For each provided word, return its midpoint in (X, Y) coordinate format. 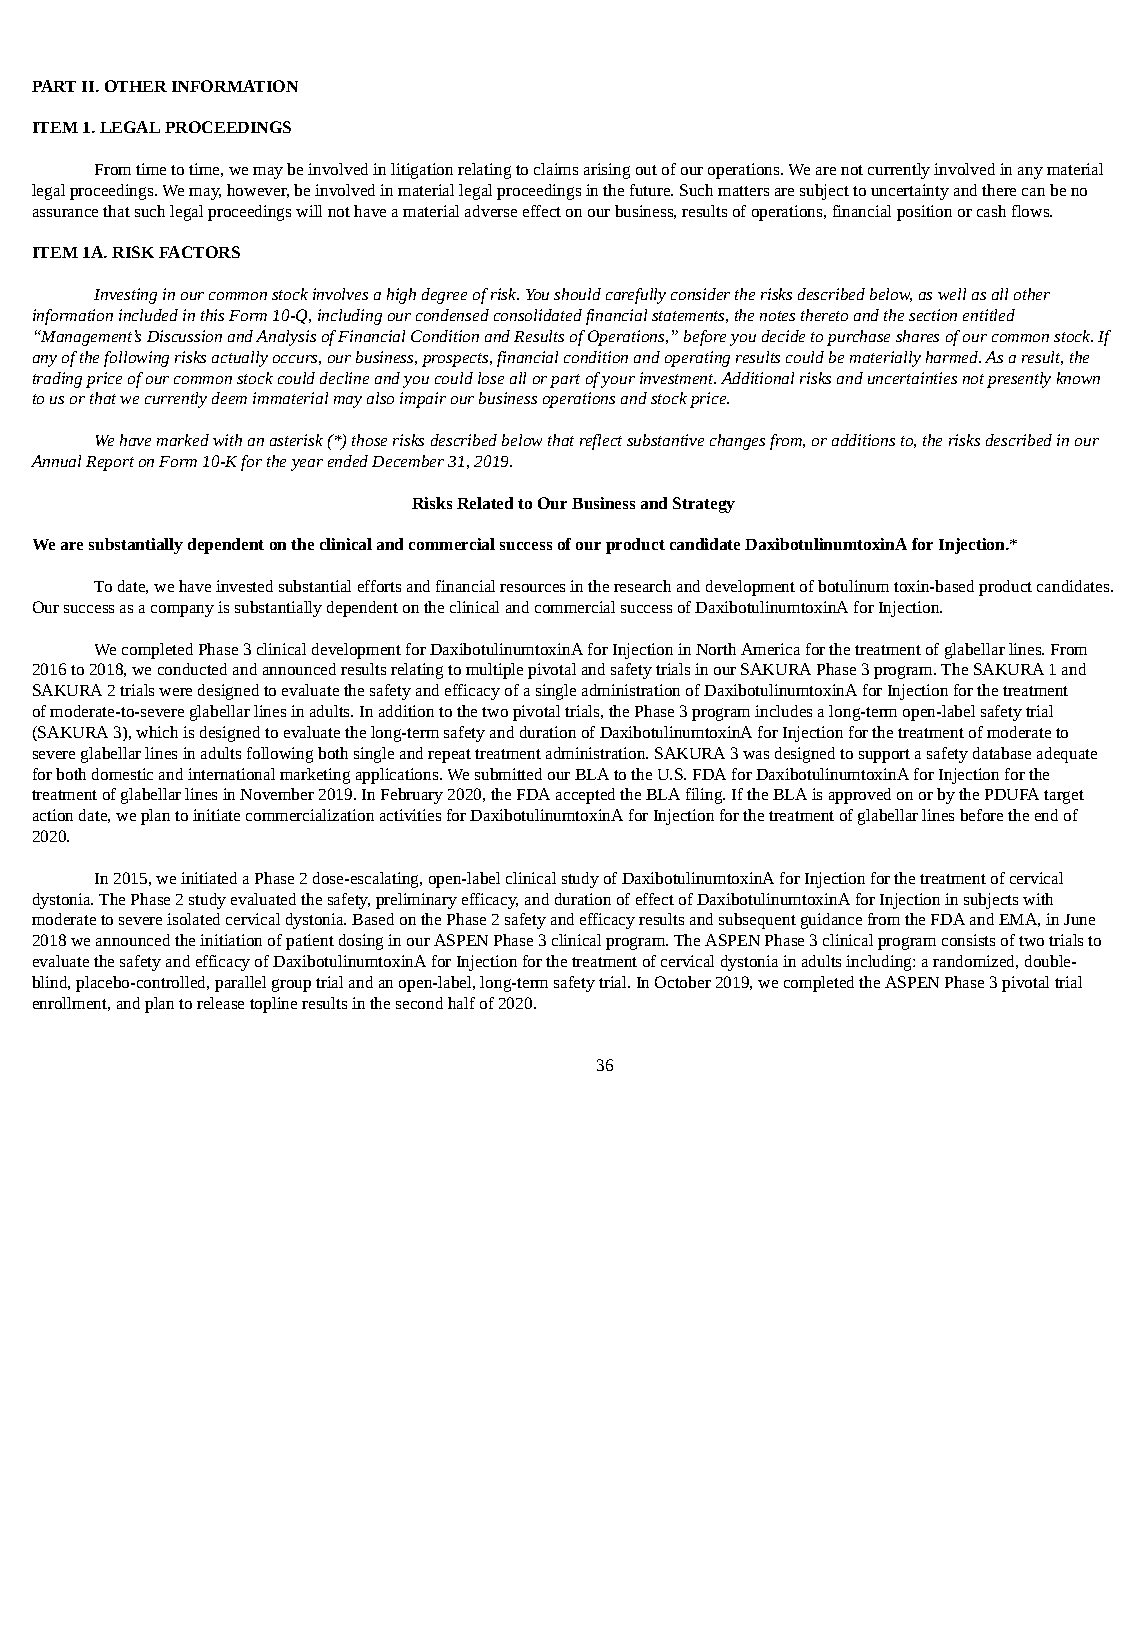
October (683, 982)
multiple (494, 671)
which (157, 732)
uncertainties (912, 378)
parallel (240, 984)
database (1002, 753)
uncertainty (910, 192)
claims (556, 169)
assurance (65, 213)
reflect (601, 442)
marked (183, 440)
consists (968, 940)
